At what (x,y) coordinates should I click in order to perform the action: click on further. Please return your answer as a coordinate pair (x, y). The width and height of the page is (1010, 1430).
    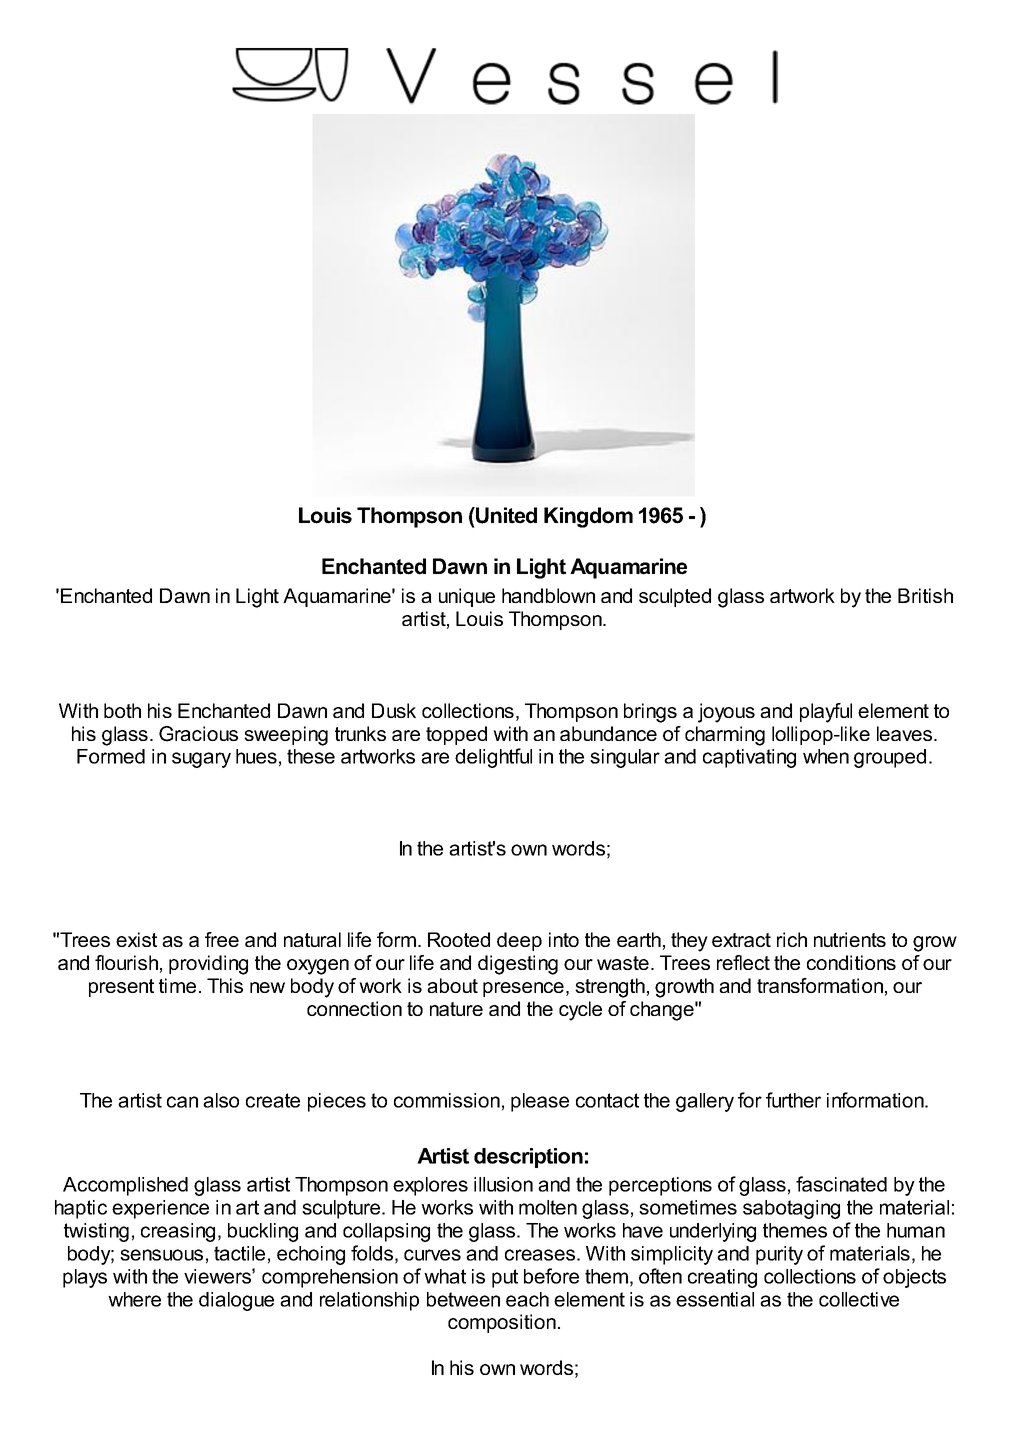
    Looking at the image, I should click on (793, 1100).
